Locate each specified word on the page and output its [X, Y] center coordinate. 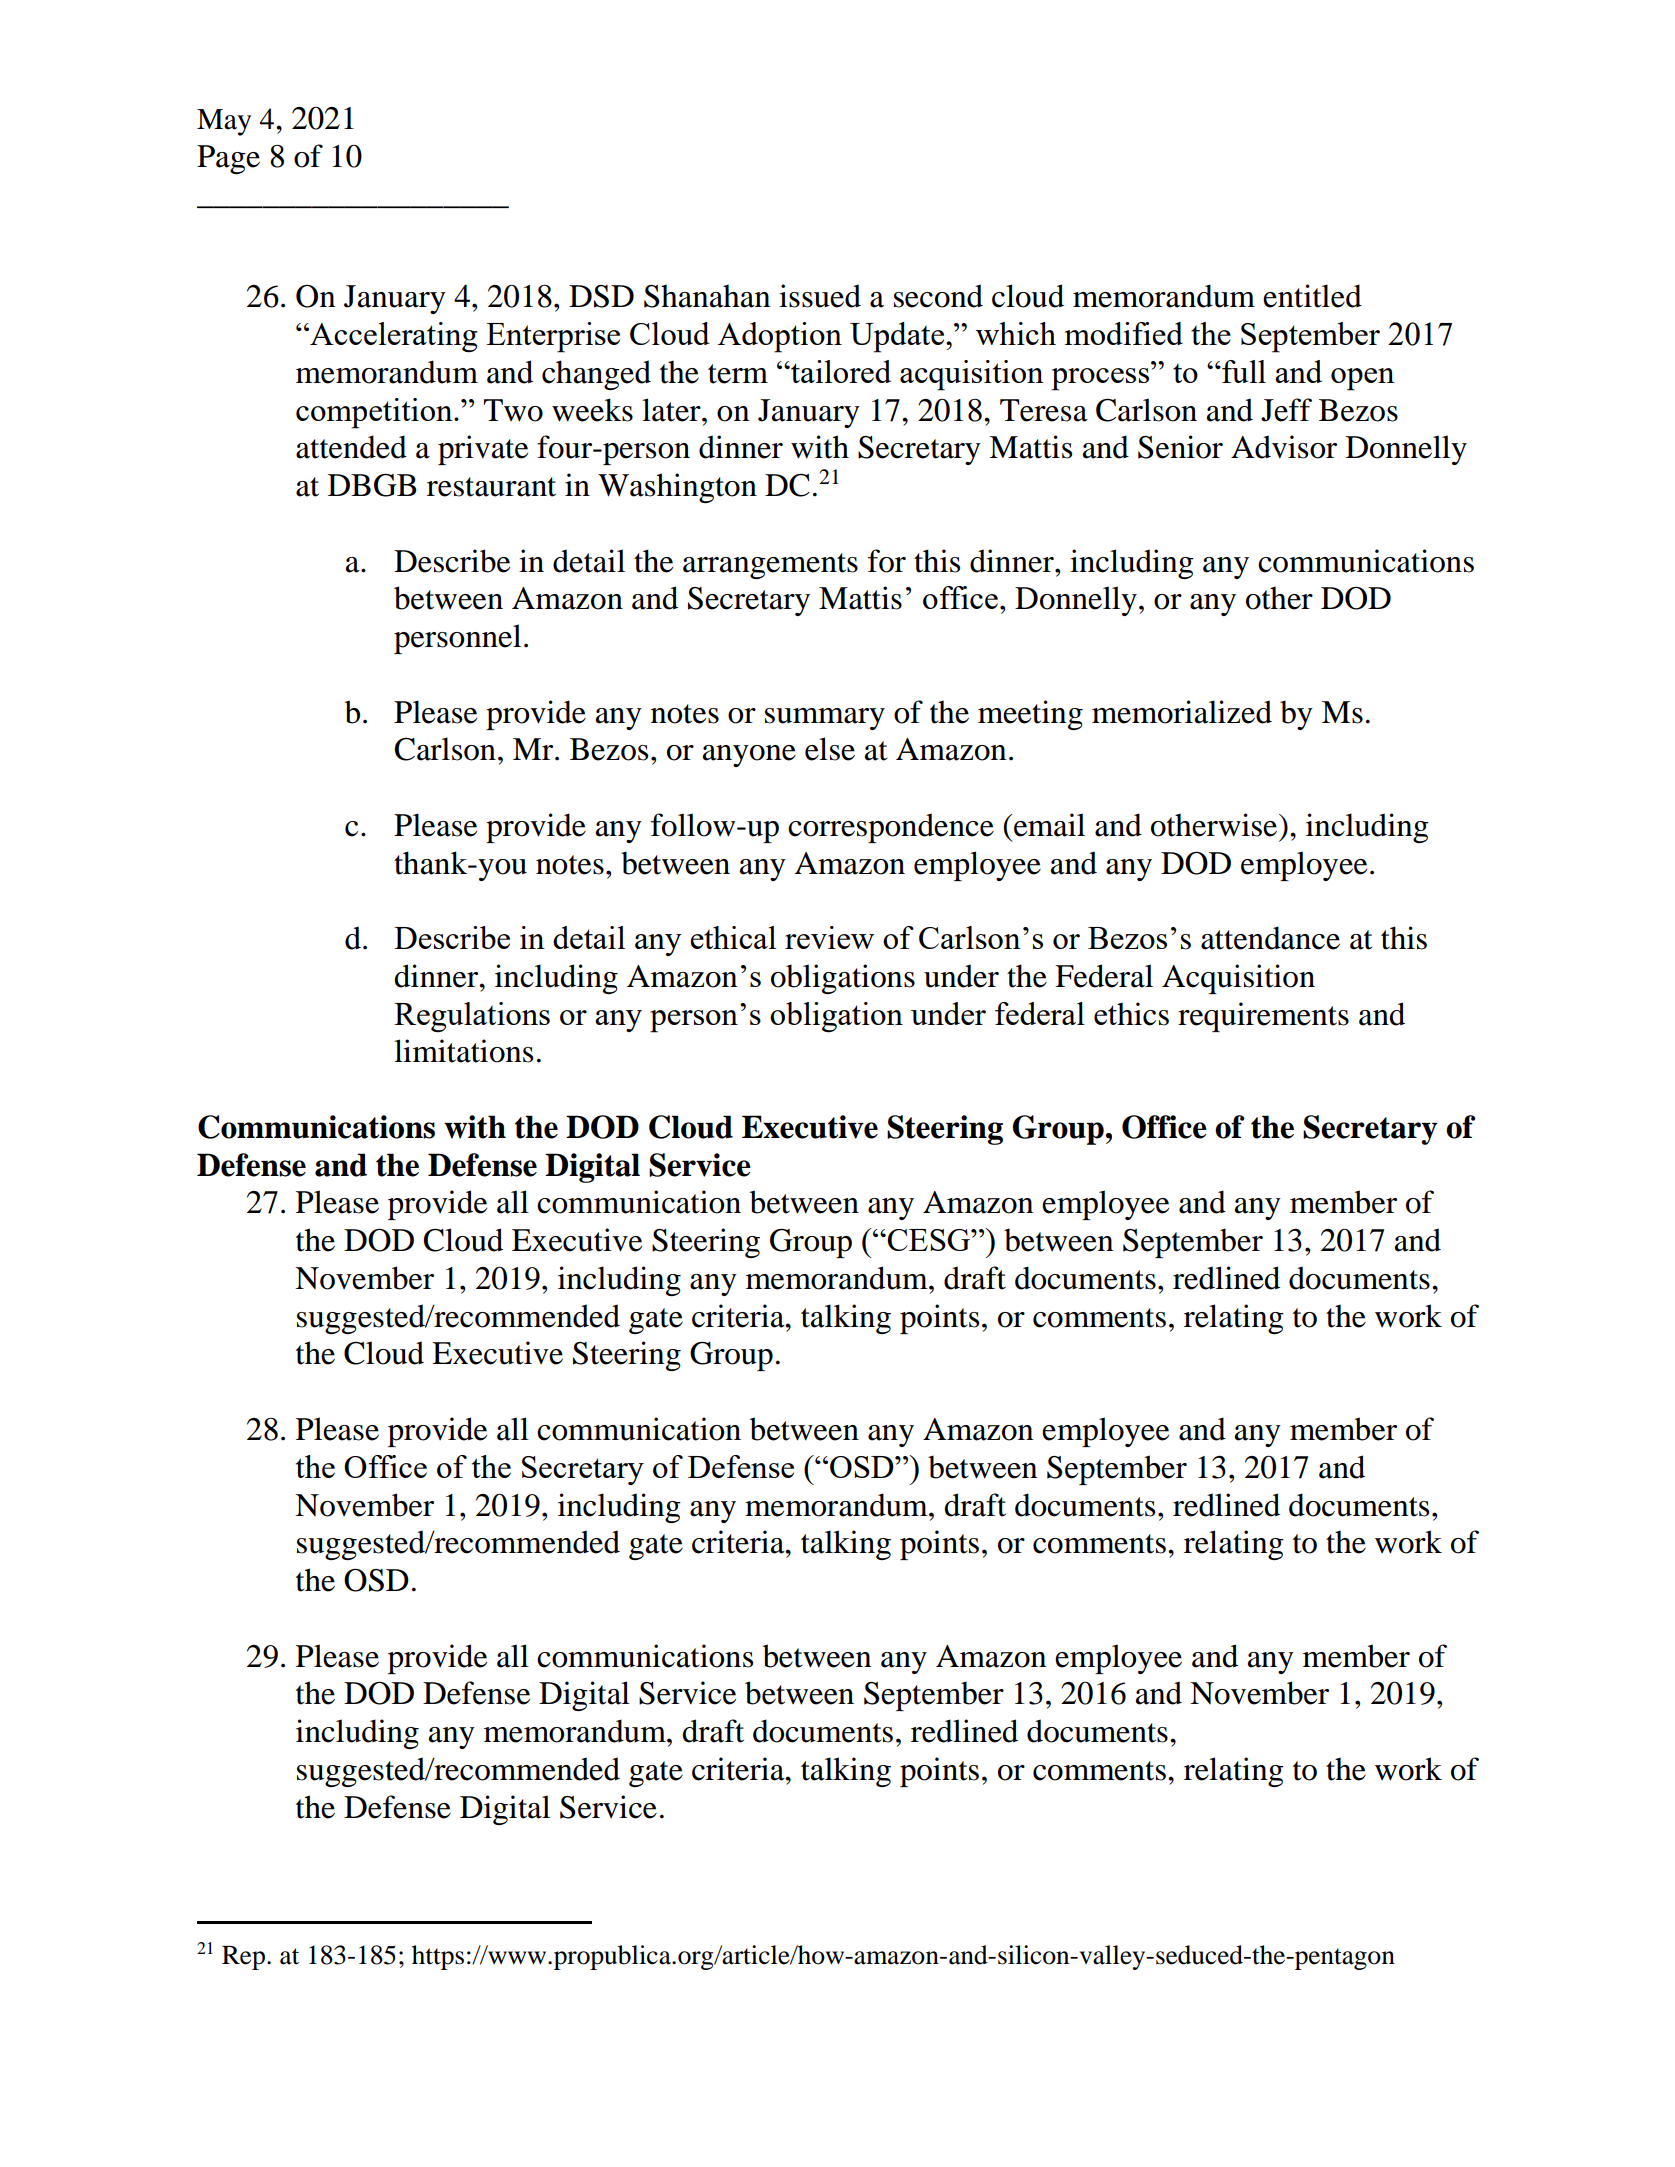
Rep [243, 1958]
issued [820, 296]
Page [228, 159]
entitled [1312, 296]
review [829, 937]
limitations [463, 1051]
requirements [1263, 1017]
